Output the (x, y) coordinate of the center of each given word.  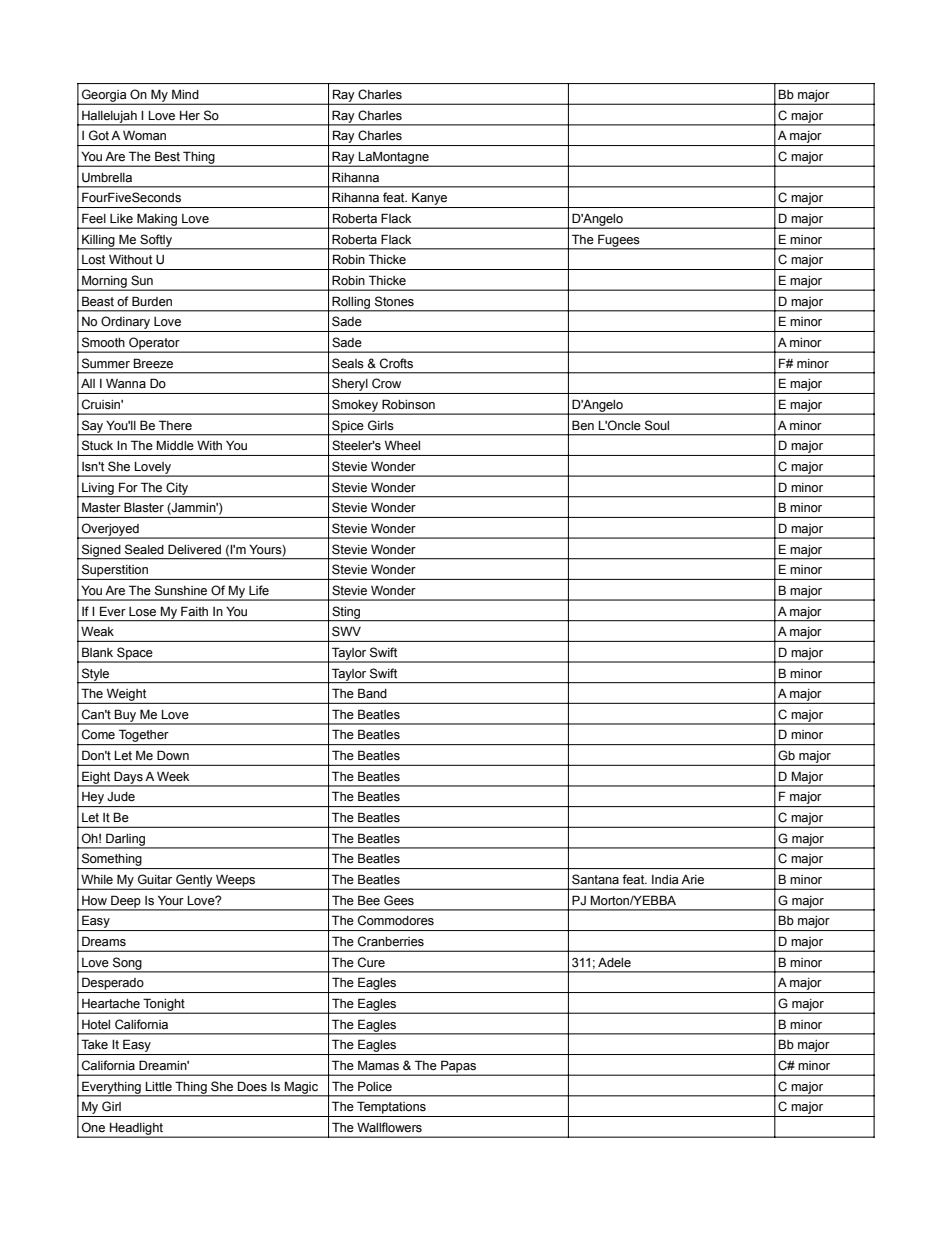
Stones (394, 301)
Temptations (391, 1107)
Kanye (430, 200)
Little (159, 1087)
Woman (144, 136)
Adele (614, 963)
